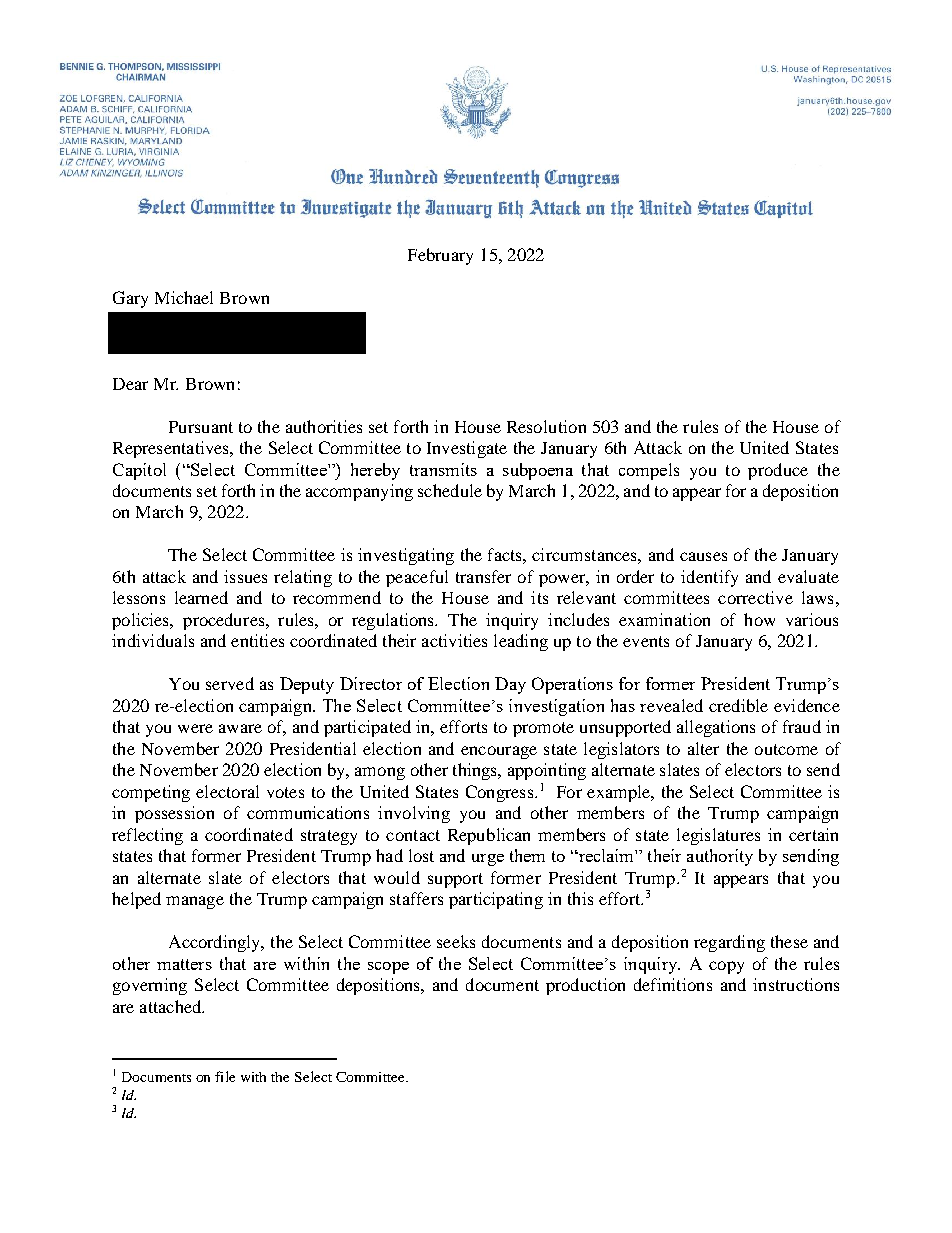 This page has width=952, height=1233. What do you see at coordinates (738, 705) in the page?
I see `credible` at bounding box center [738, 705].
